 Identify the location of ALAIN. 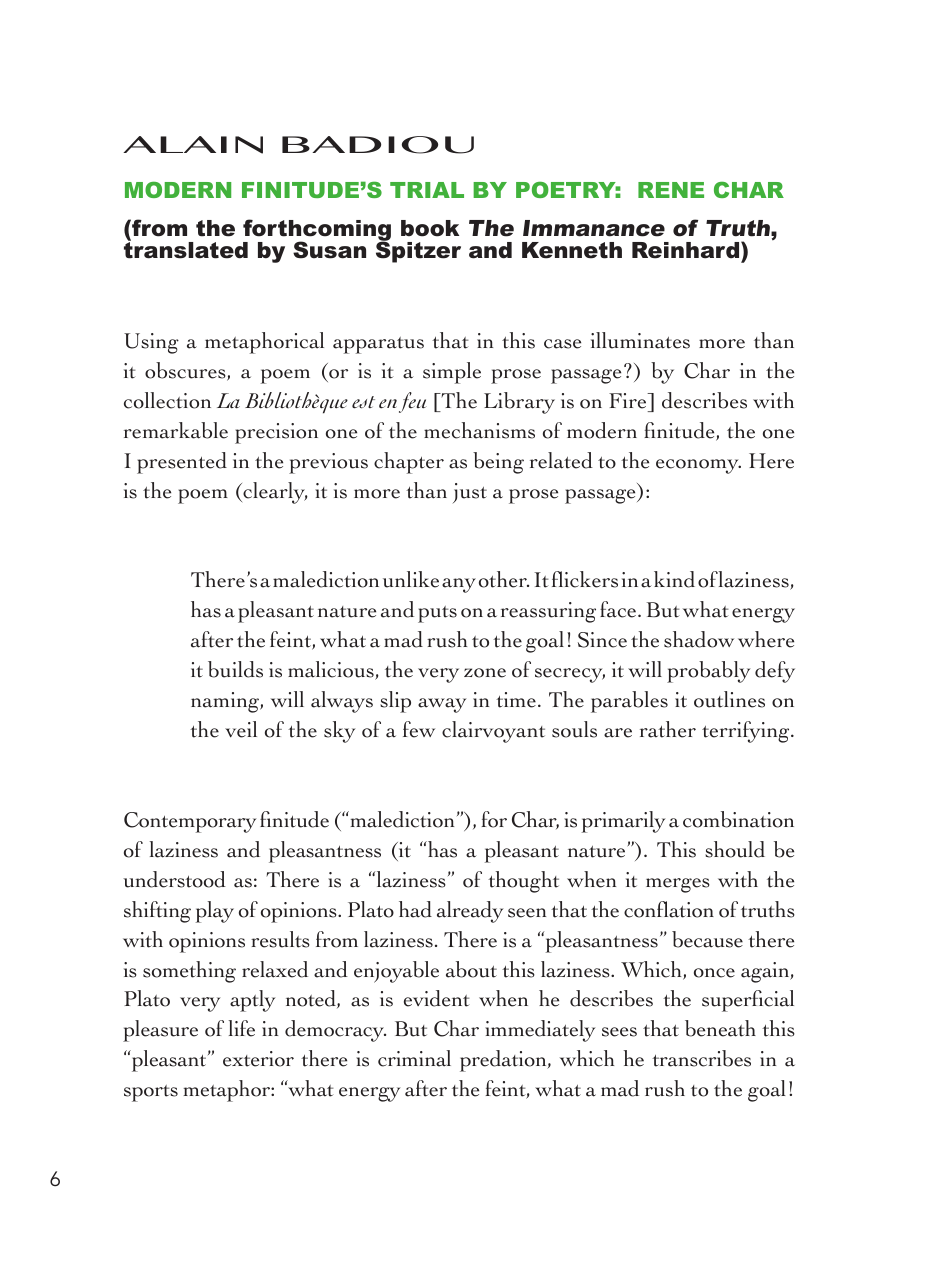
(193, 145).
